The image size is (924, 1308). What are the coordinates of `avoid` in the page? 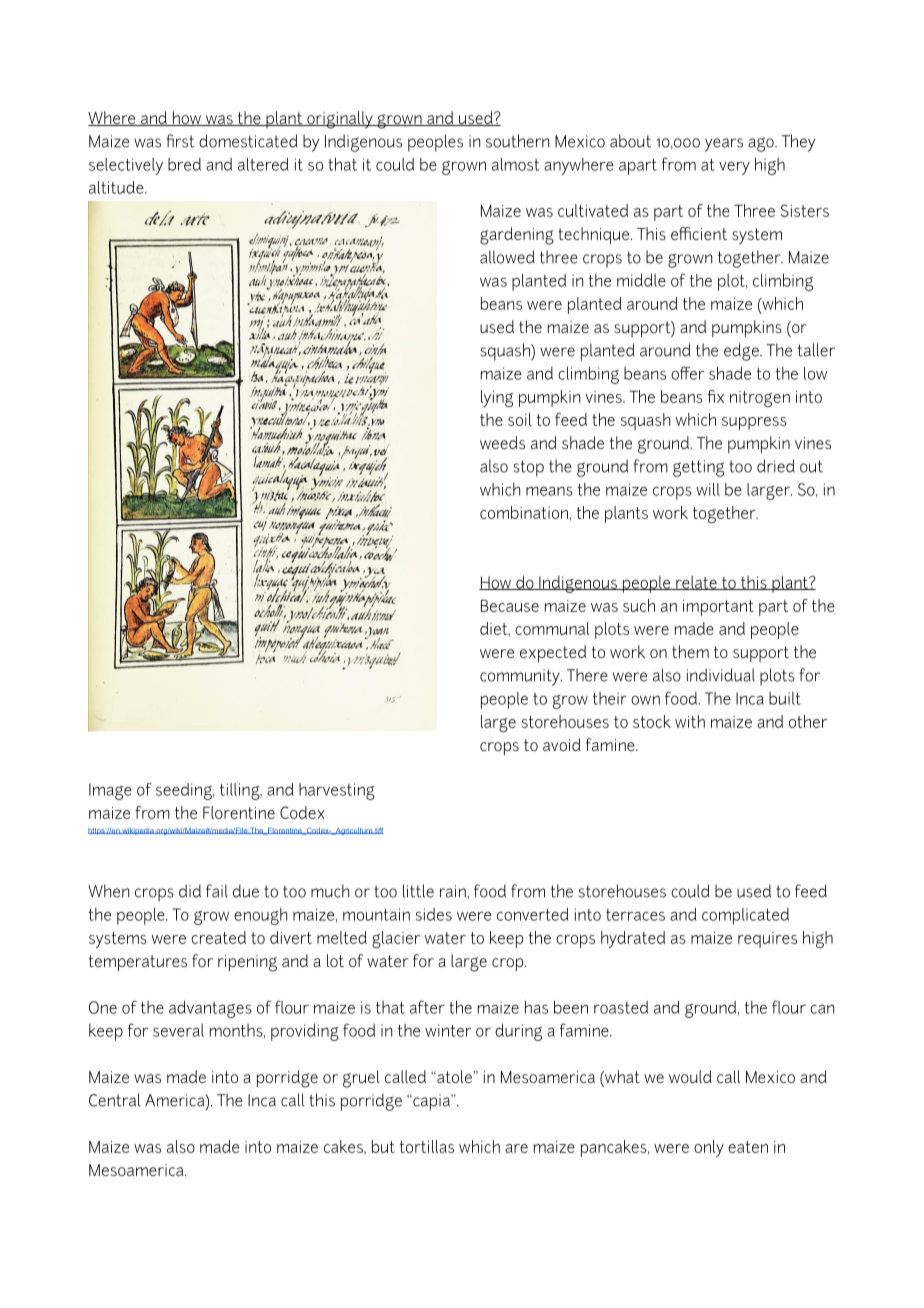 It's located at (562, 744).
